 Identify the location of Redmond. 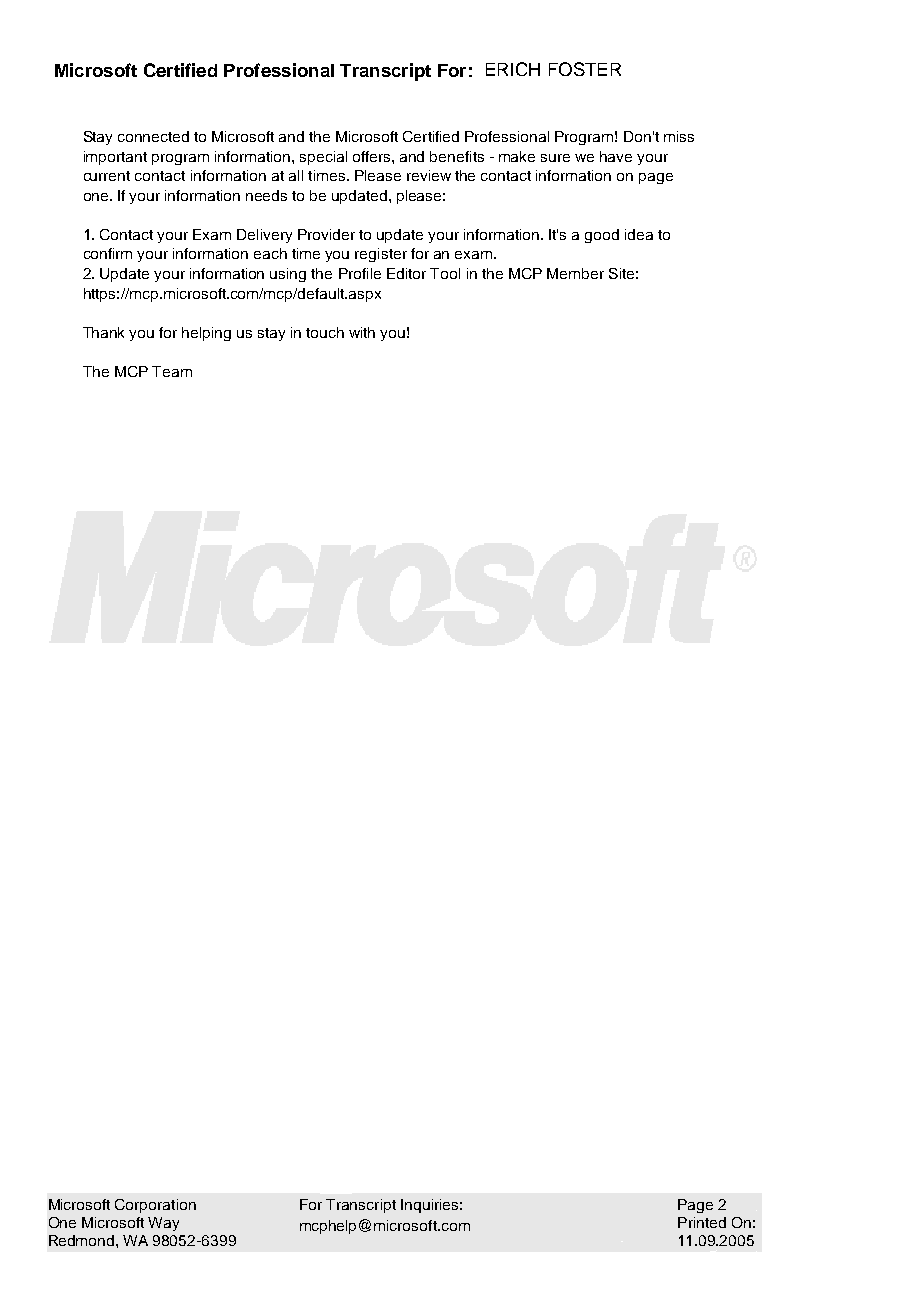
(83, 1240).
